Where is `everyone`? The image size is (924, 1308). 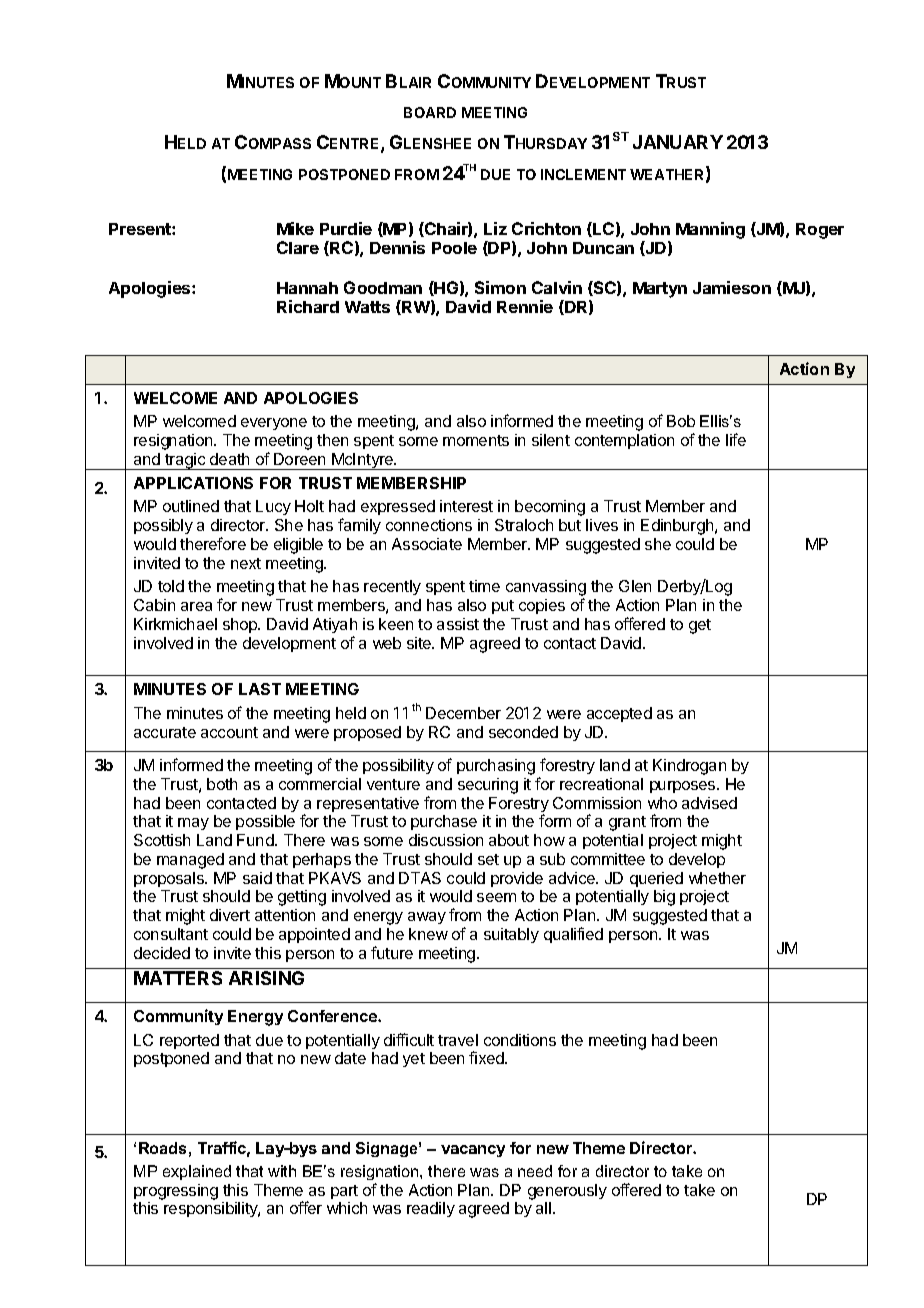 everyone is located at coordinates (274, 424).
